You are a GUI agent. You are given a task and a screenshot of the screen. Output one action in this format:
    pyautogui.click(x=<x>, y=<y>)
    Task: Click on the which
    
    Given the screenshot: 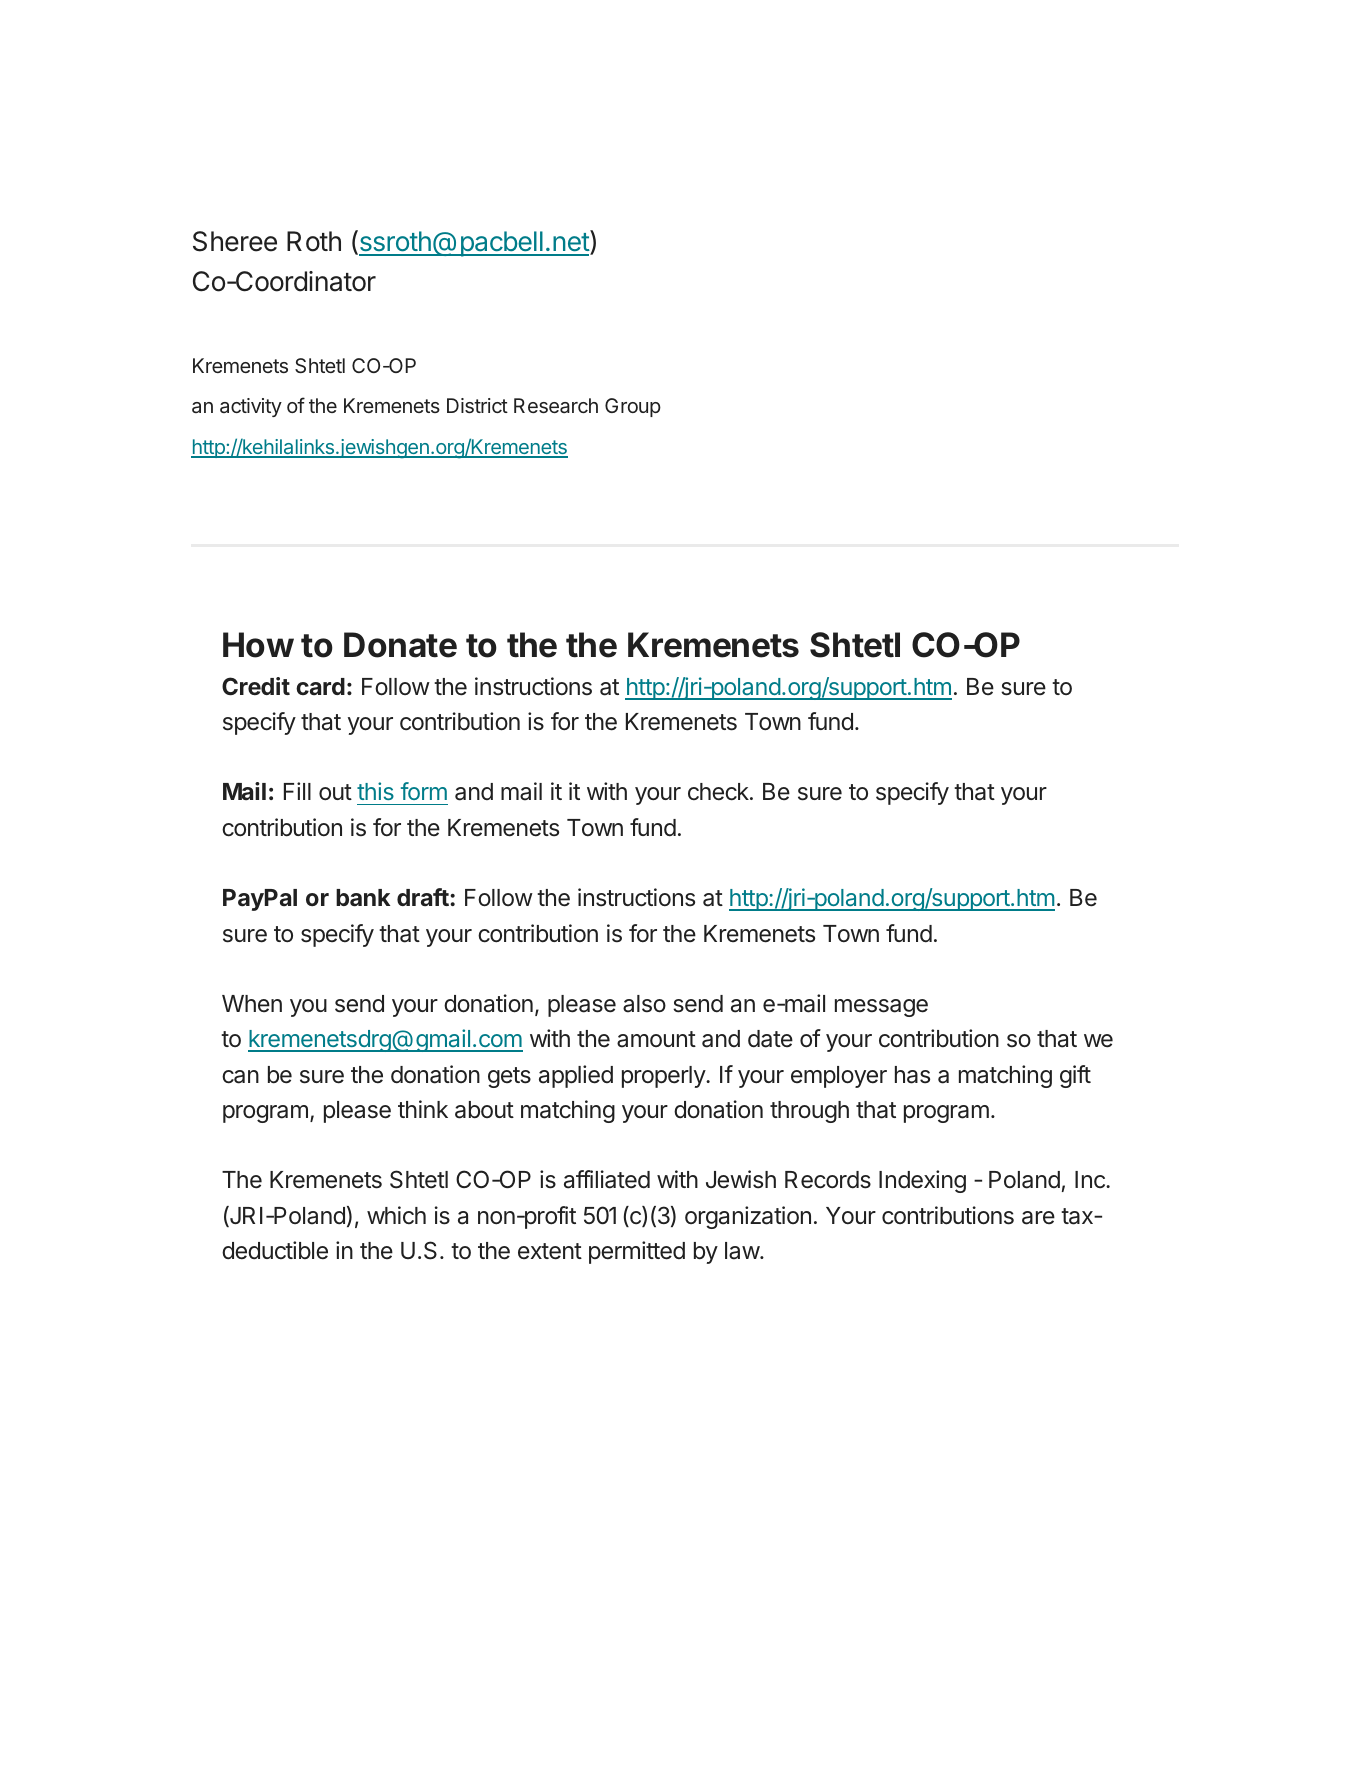 What is the action you would take?
    pyautogui.click(x=396, y=1215)
